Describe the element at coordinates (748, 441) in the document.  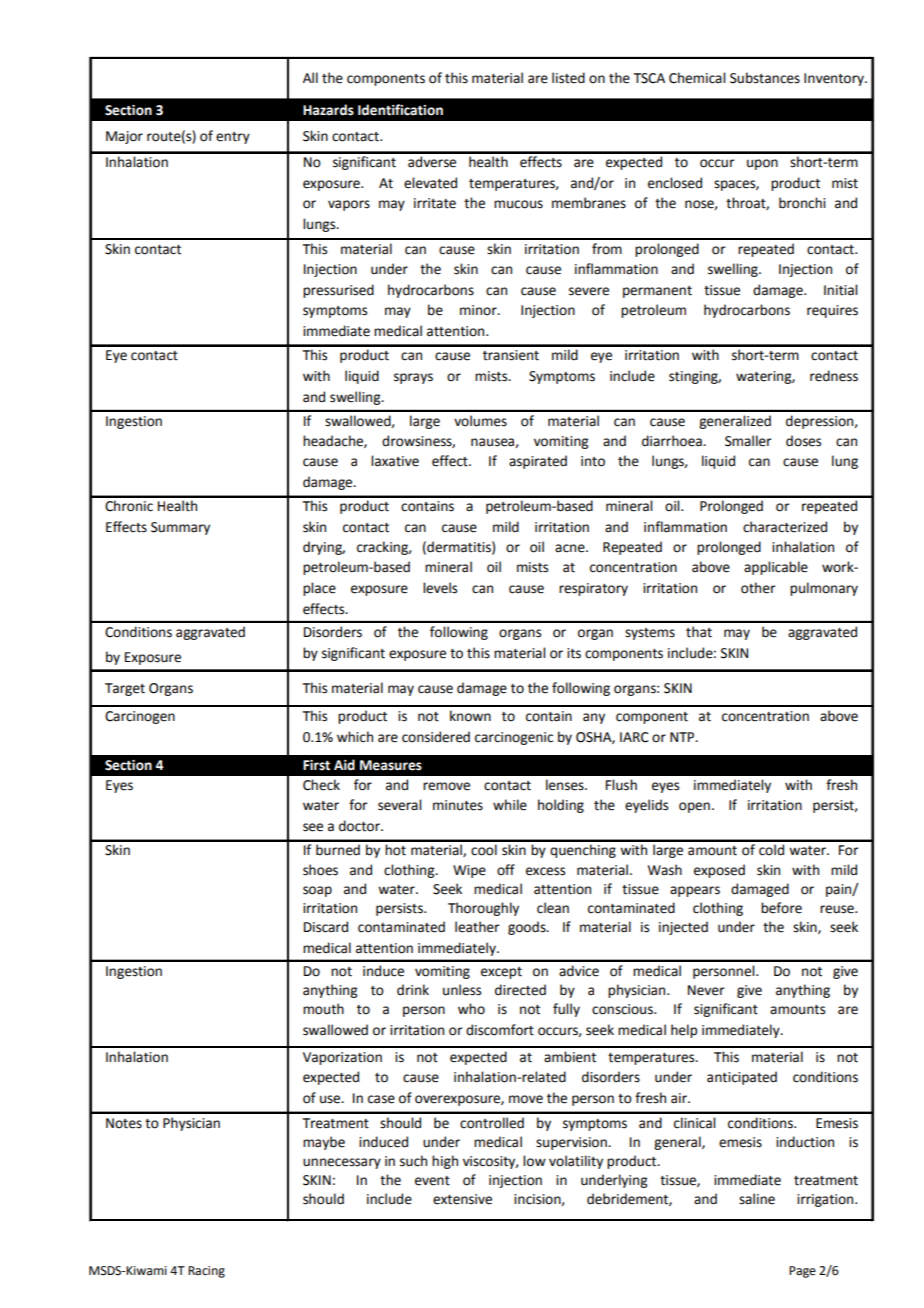
I see `Smaller` at that location.
